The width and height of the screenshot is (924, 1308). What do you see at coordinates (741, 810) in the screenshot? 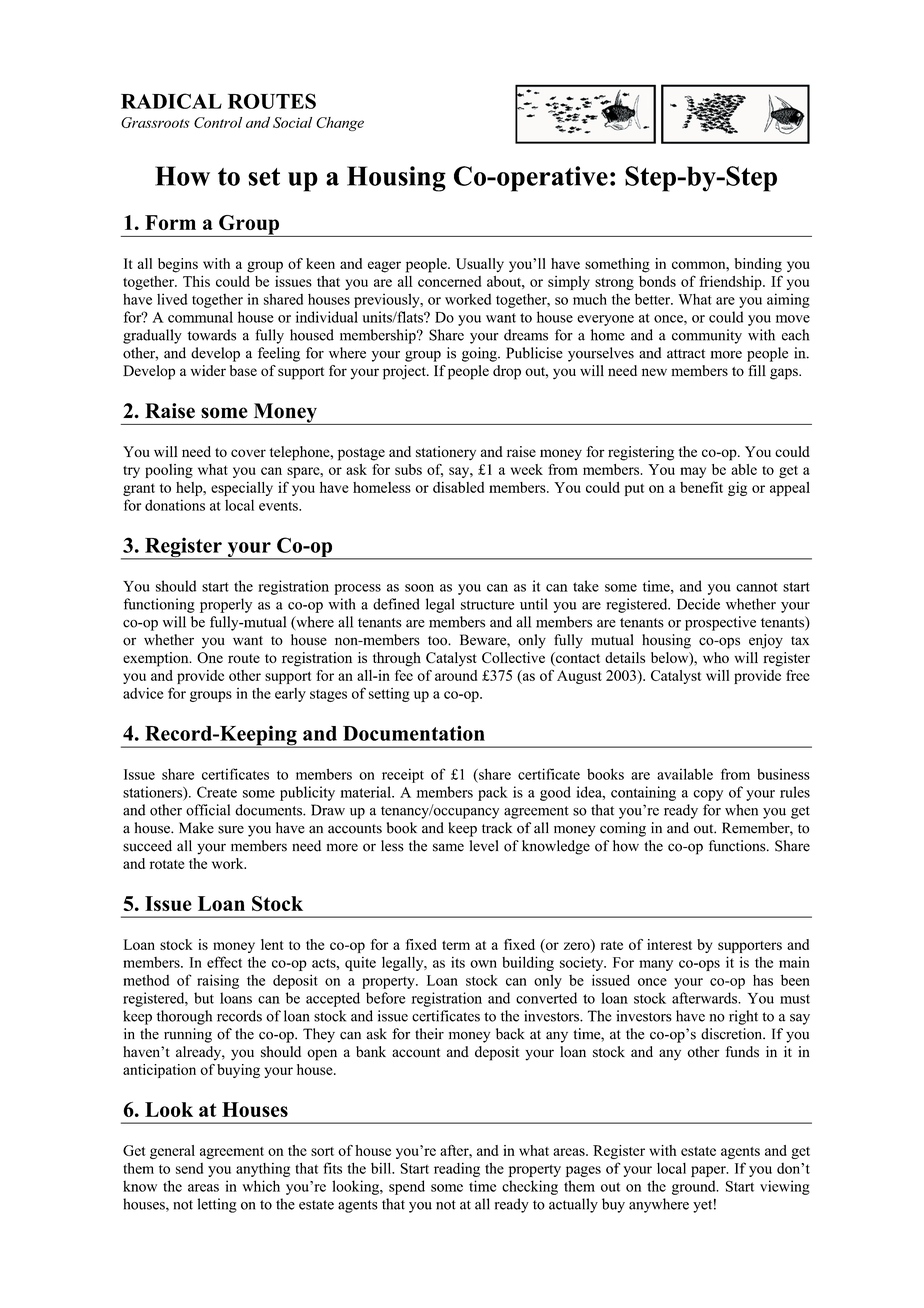
I see `when` at bounding box center [741, 810].
